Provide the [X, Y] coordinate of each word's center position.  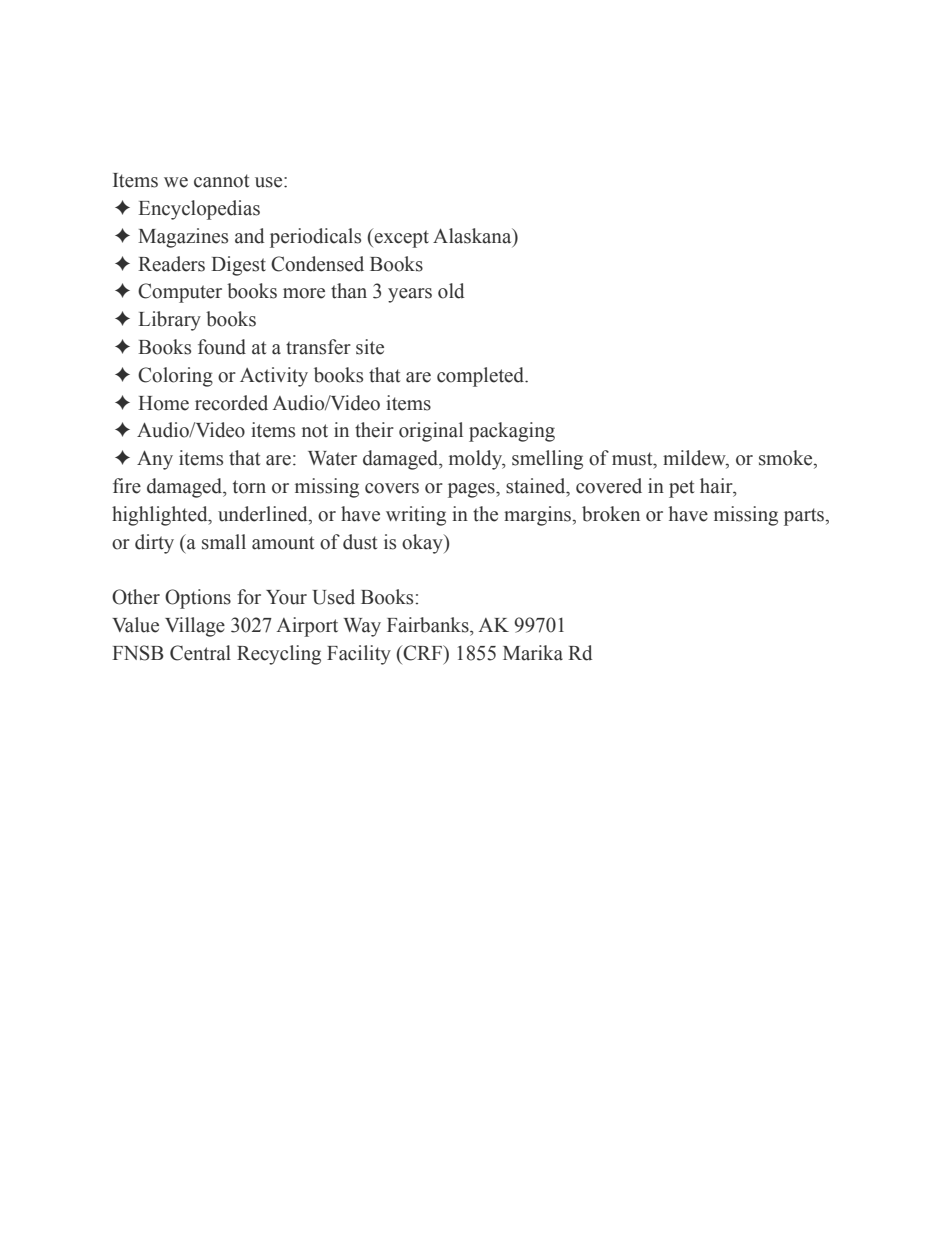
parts [805, 517]
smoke [787, 459]
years [410, 295]
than [349, 291]
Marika [533, 653]
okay [423, 544]
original [431, 432]
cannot [221, 181]
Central [200, 653]
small [224, 542]
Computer [180, 293]
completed [482, 377]
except [400, 238]
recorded [231, 403]
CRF [424, 653]
